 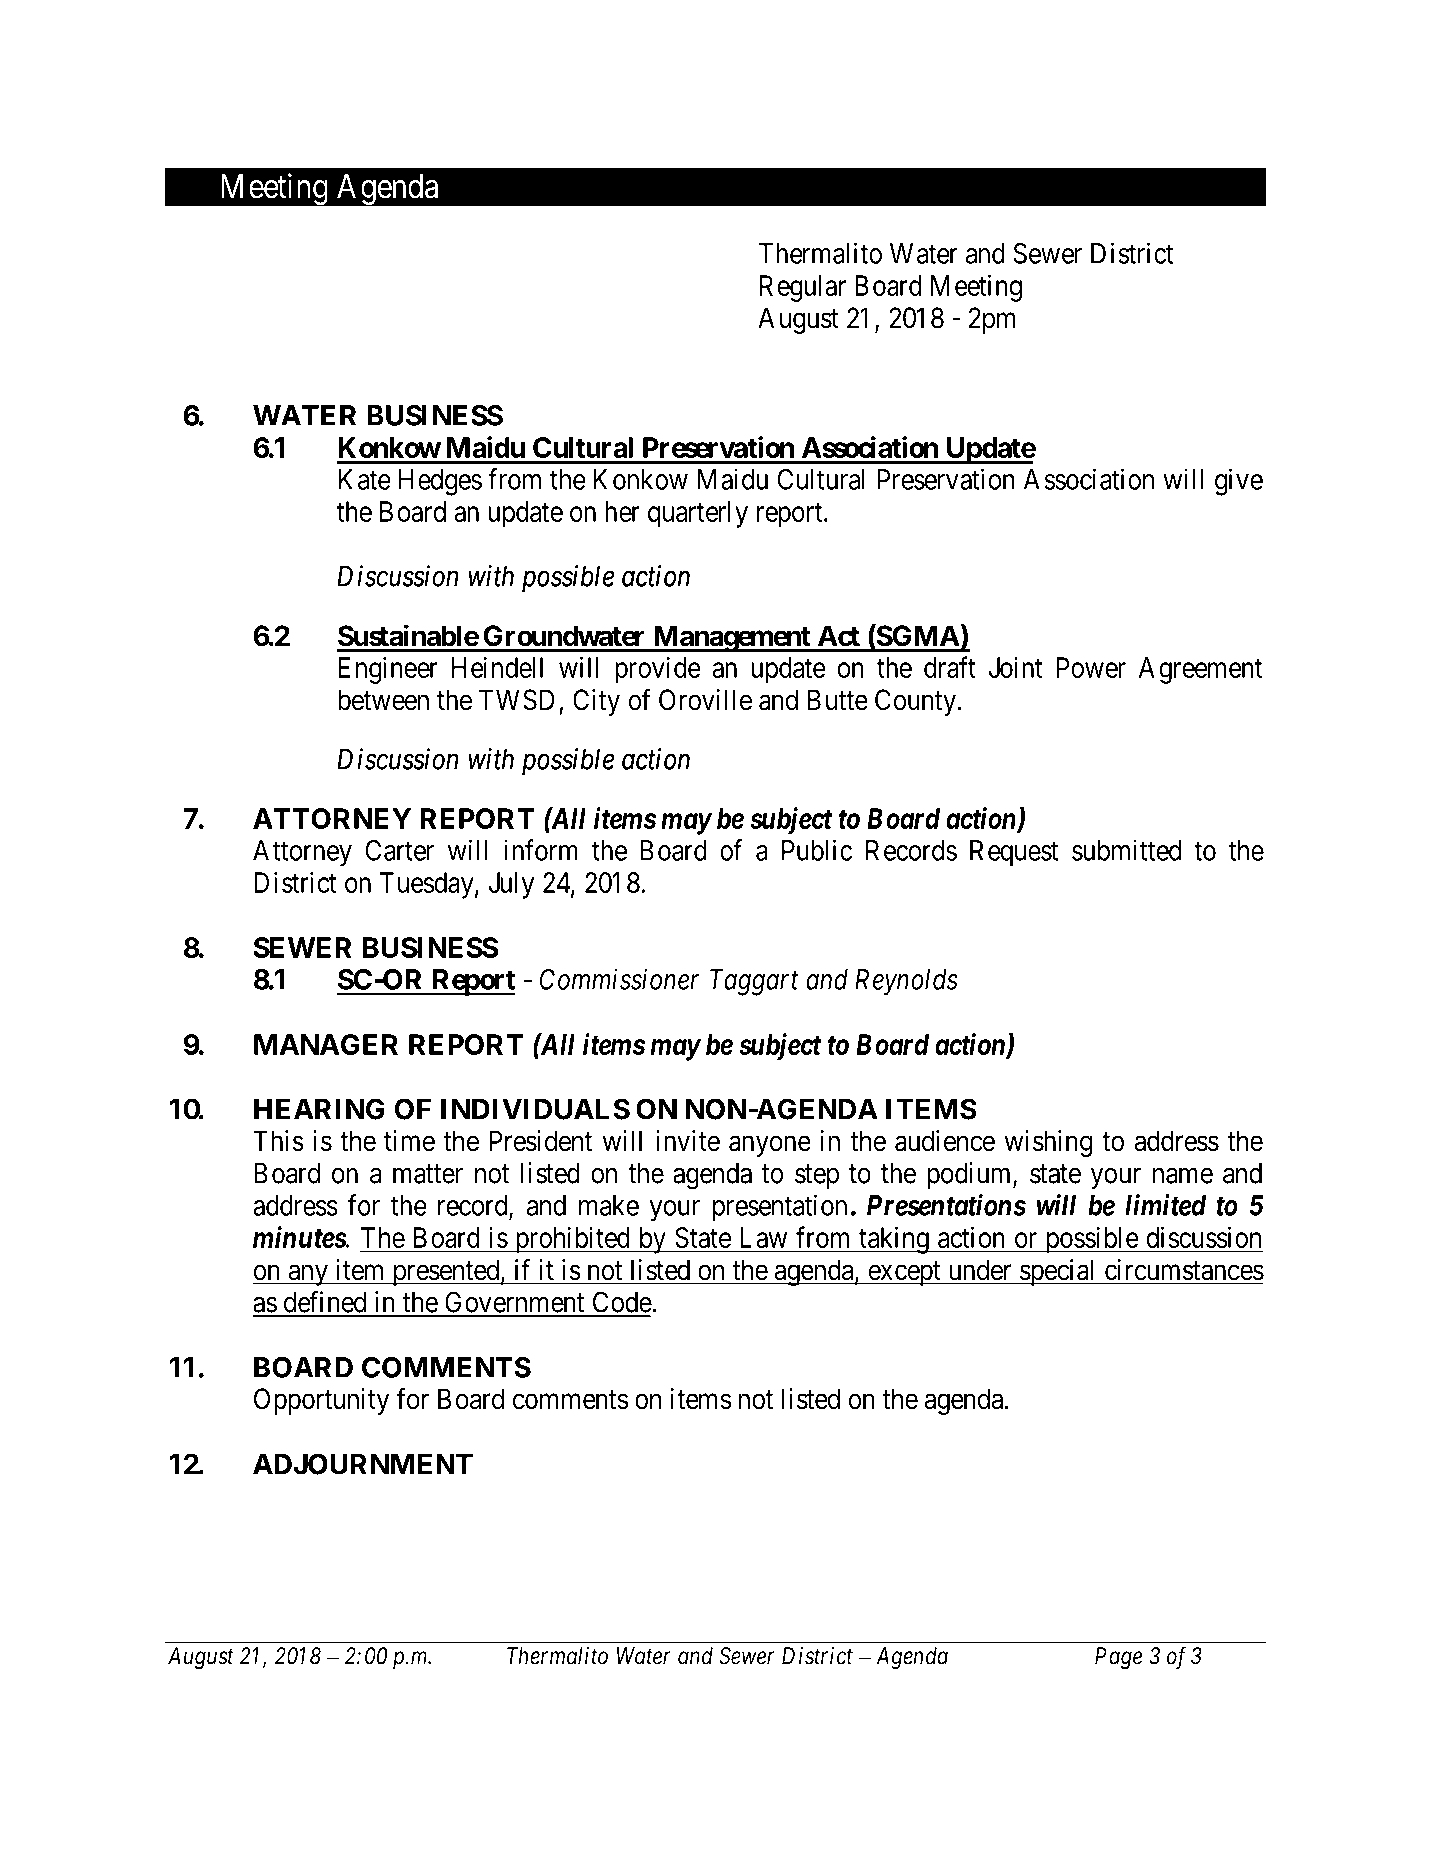 I want to click on give, so click(x=1239, y=482).
